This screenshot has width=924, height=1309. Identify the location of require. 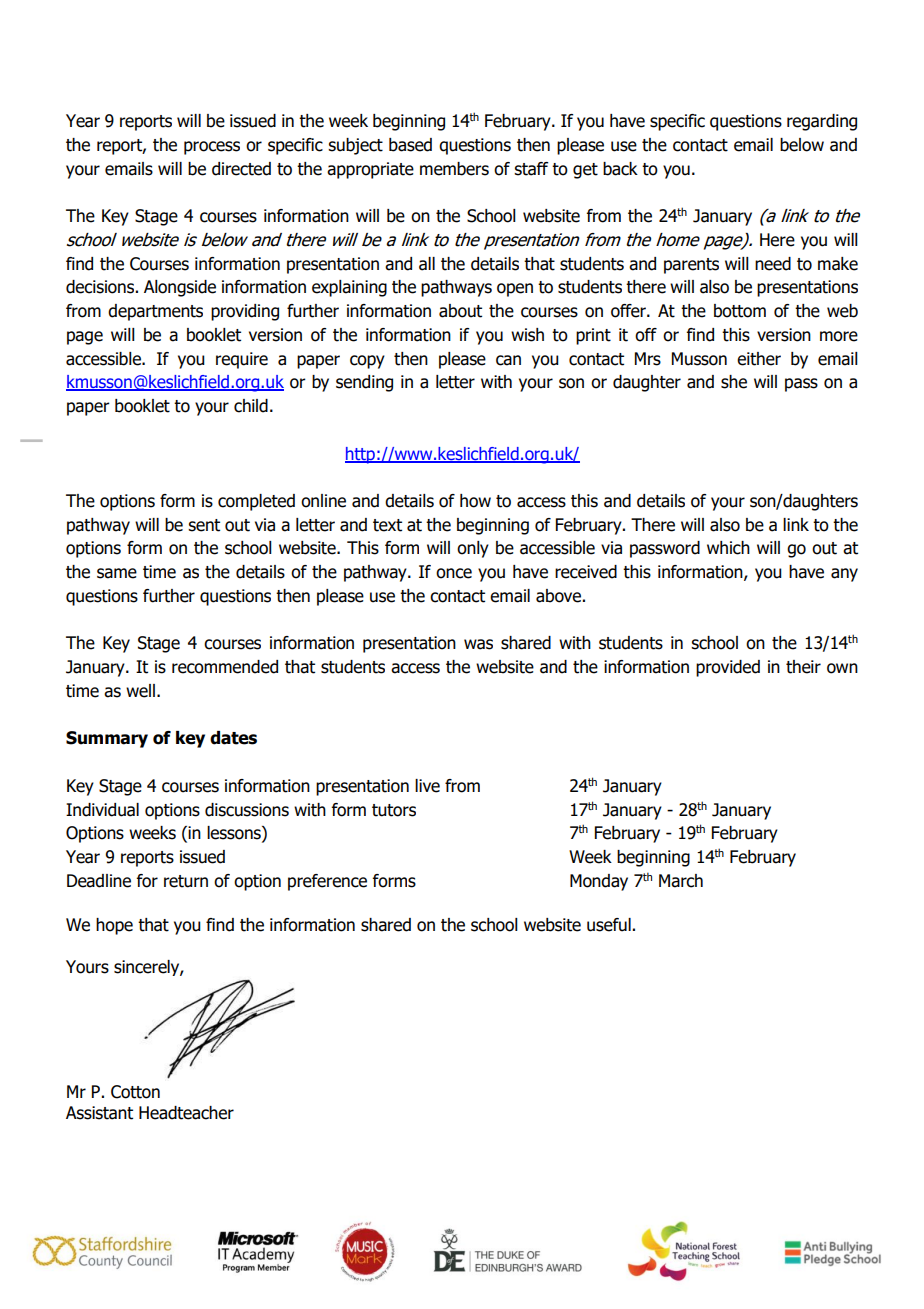
(242, 360).
